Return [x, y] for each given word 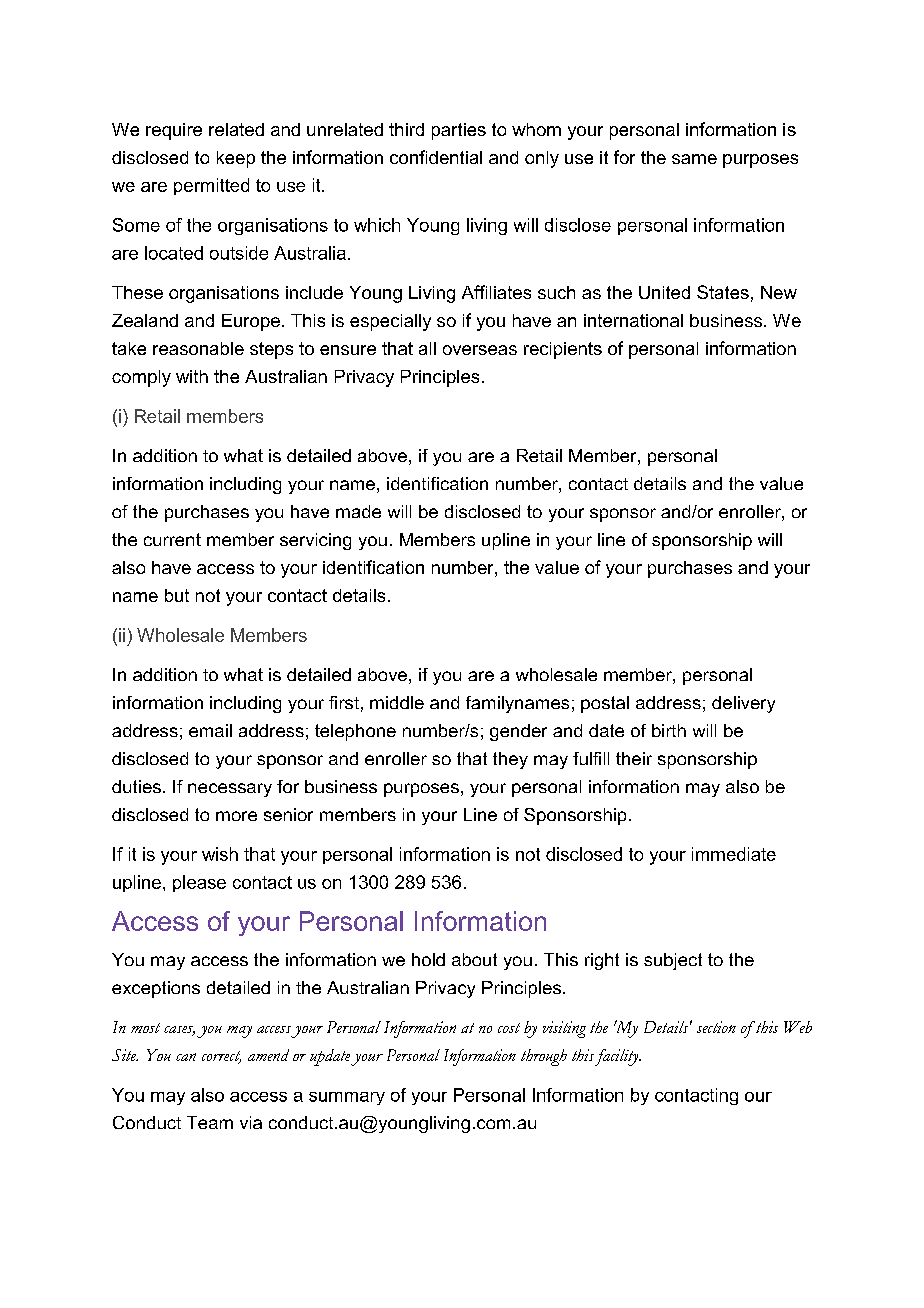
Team [210, 1122]
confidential [436, 157]
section [716, 1027]
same [694, 159]
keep [236, 159]
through [544, 1057]
